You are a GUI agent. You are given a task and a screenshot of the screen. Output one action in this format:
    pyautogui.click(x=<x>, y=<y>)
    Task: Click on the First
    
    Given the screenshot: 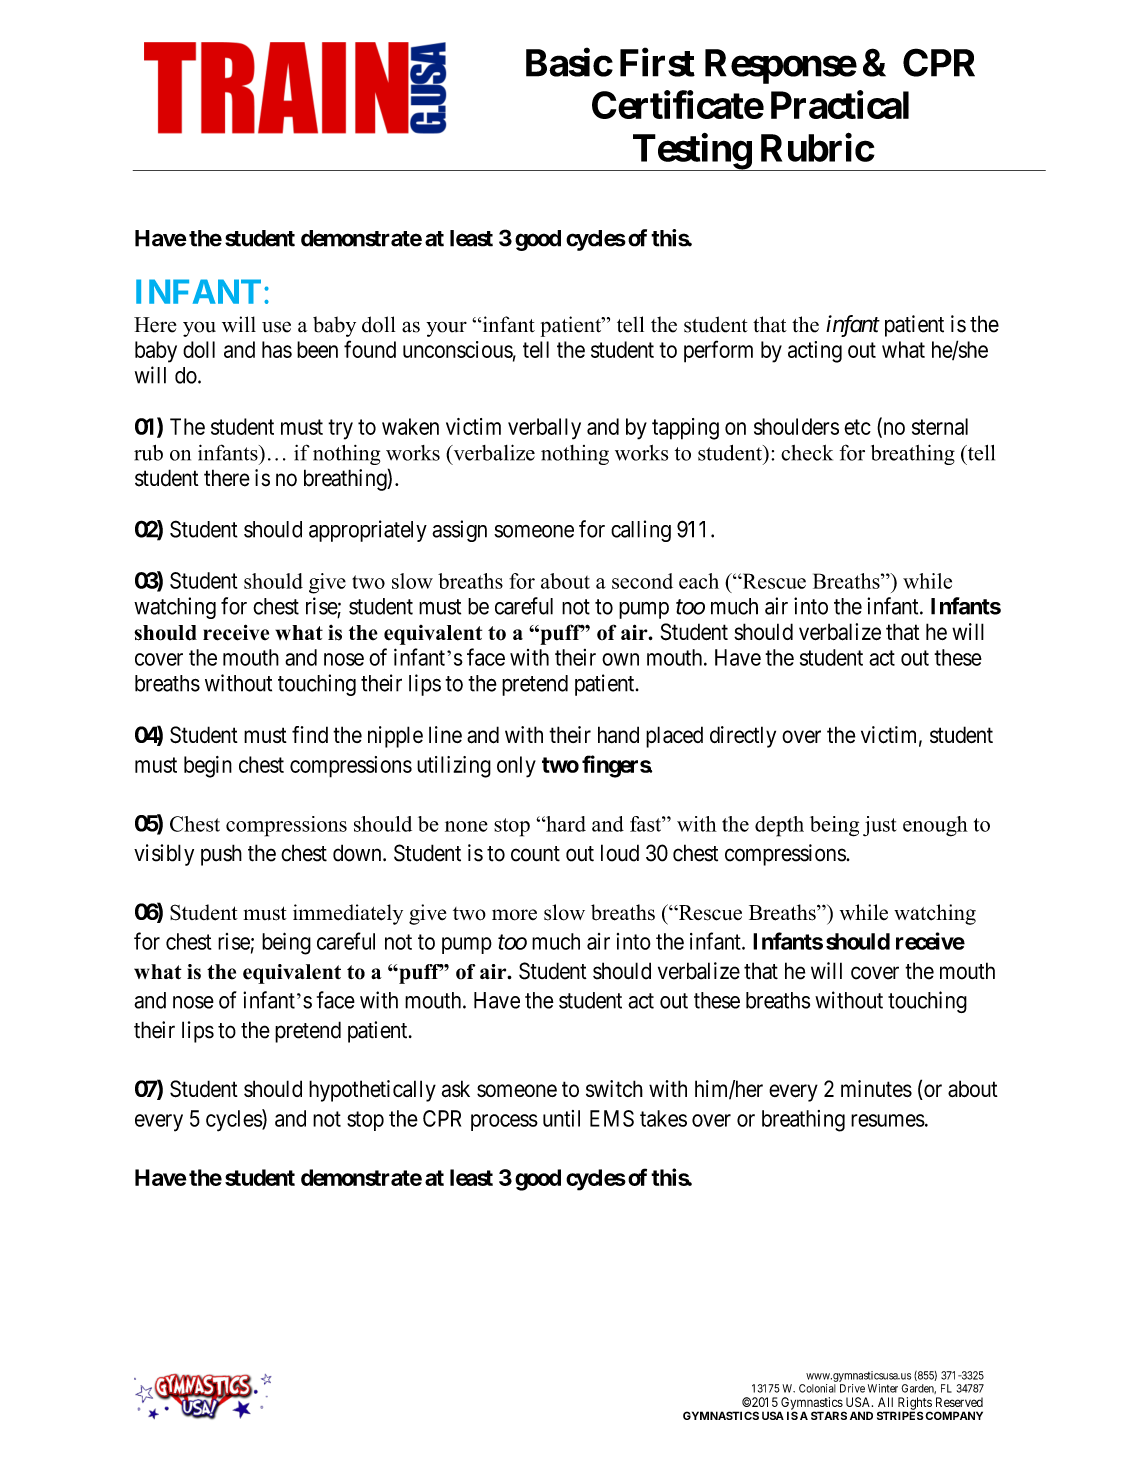 What is the action you would take?
    pyautogui.click(x=657, y=62)
